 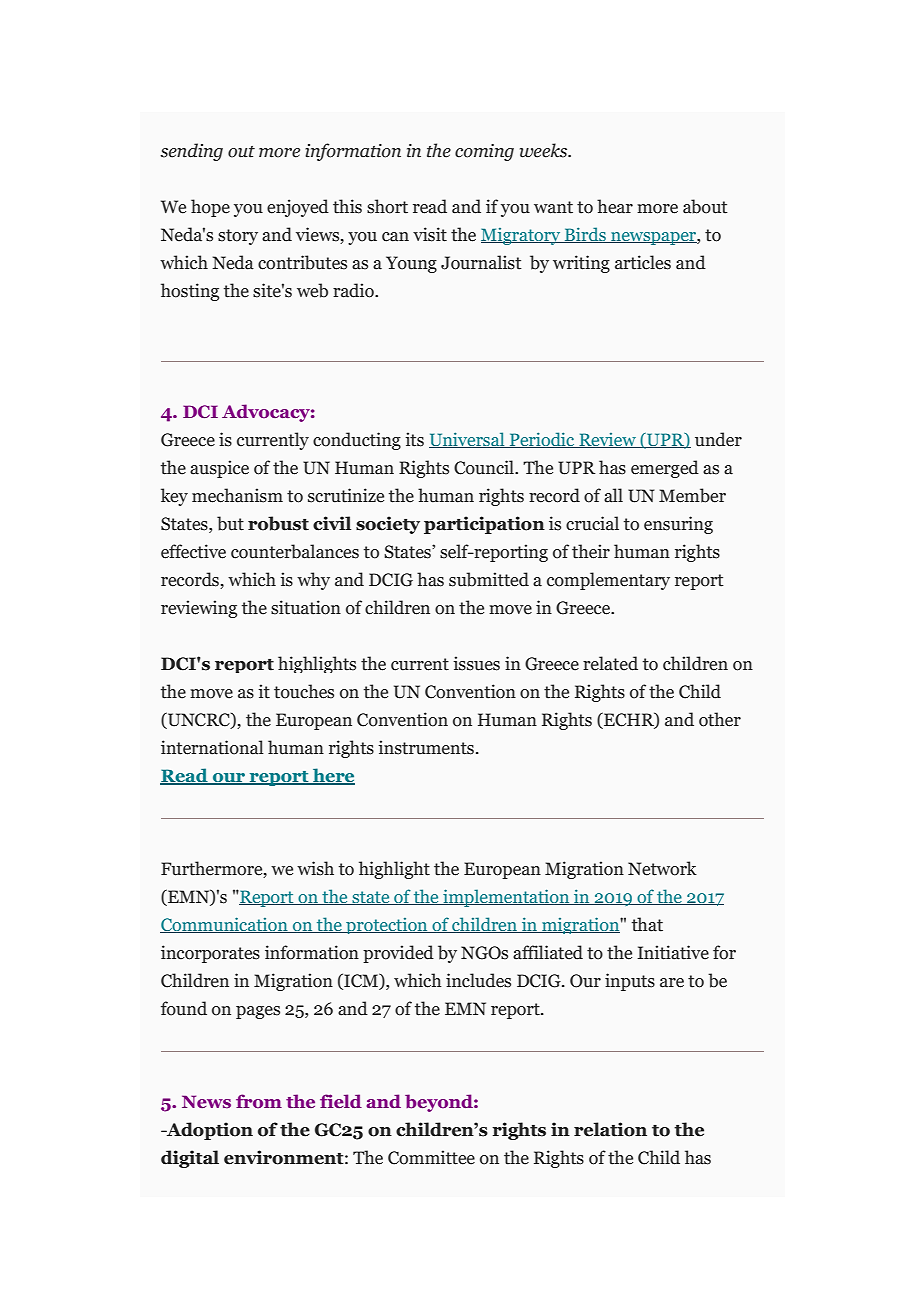 What do you see at coordinates (615, 206) in the screenshot?
I see `hear` at bounding box center [615, 206].
